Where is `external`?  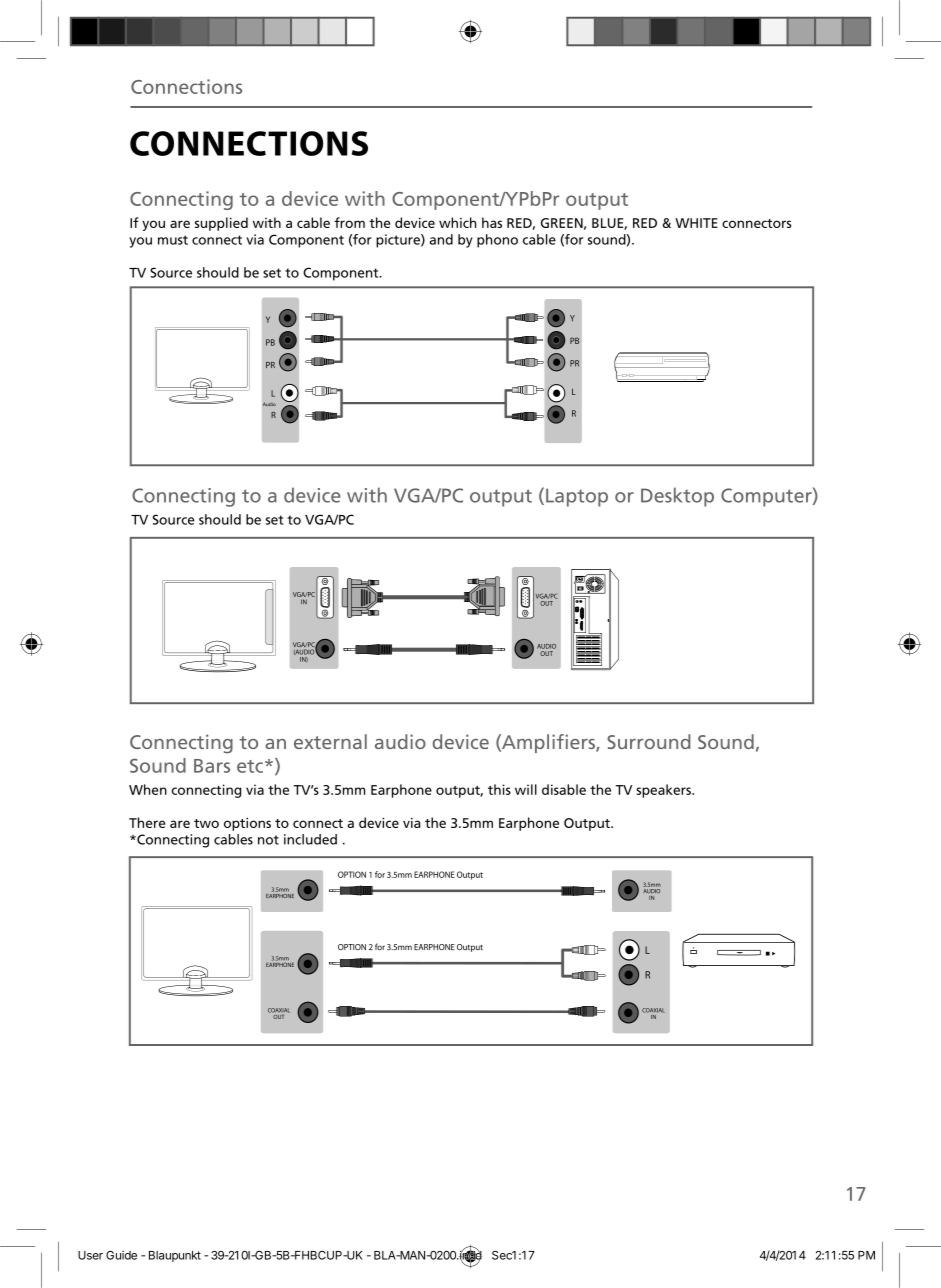
external is located at coordinates (330, 741).
